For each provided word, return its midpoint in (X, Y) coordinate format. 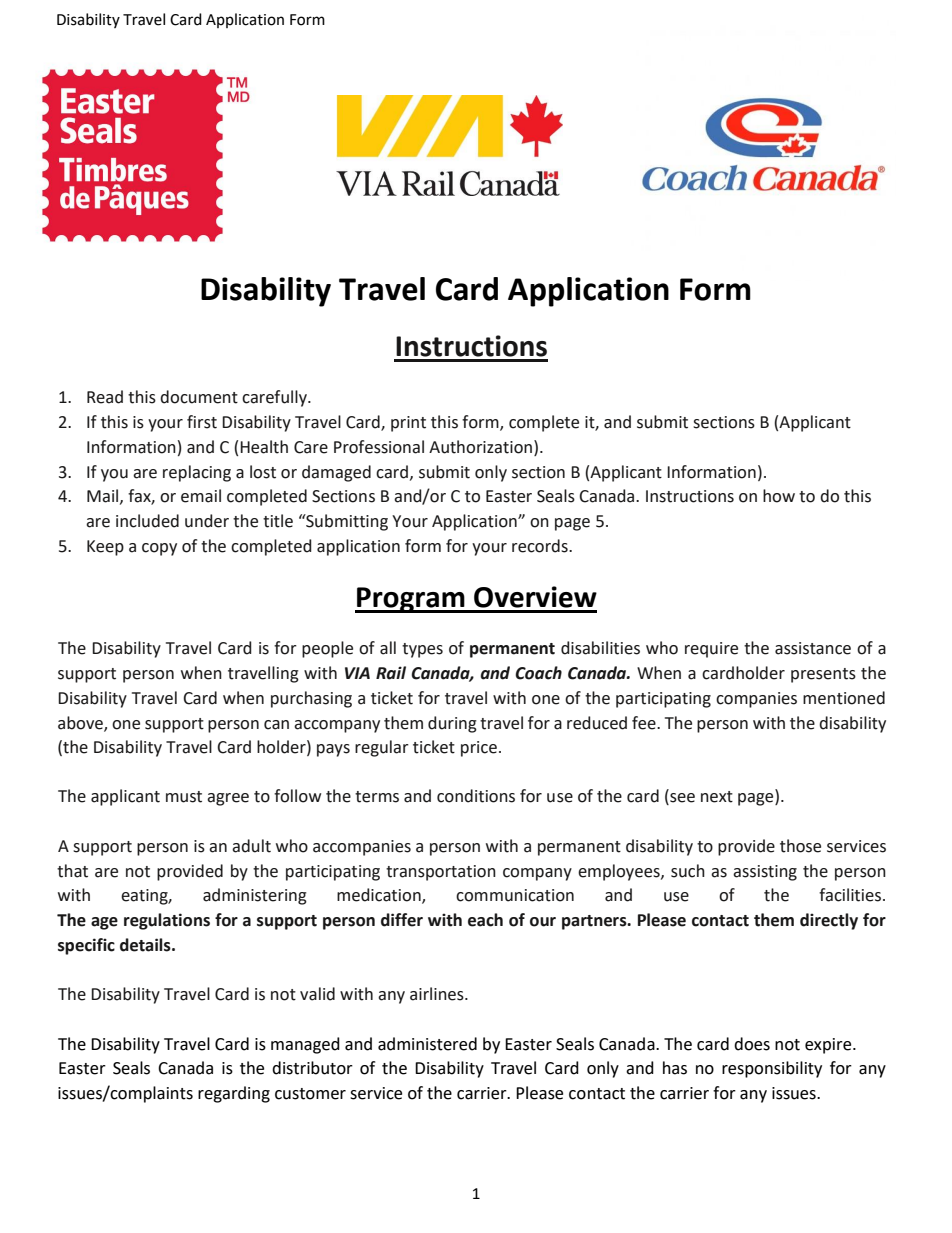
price (479, 749)
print (408, 424)
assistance (813, 648)
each (485, 920)
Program (411, 600)
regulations (167, 921)
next (717, 797)
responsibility (772, 1069)
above (81, 723)
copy (159, 549)
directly (829, 921)
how (779, 496)
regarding (234, 1094)
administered (427, 1044)
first (202, 422)
